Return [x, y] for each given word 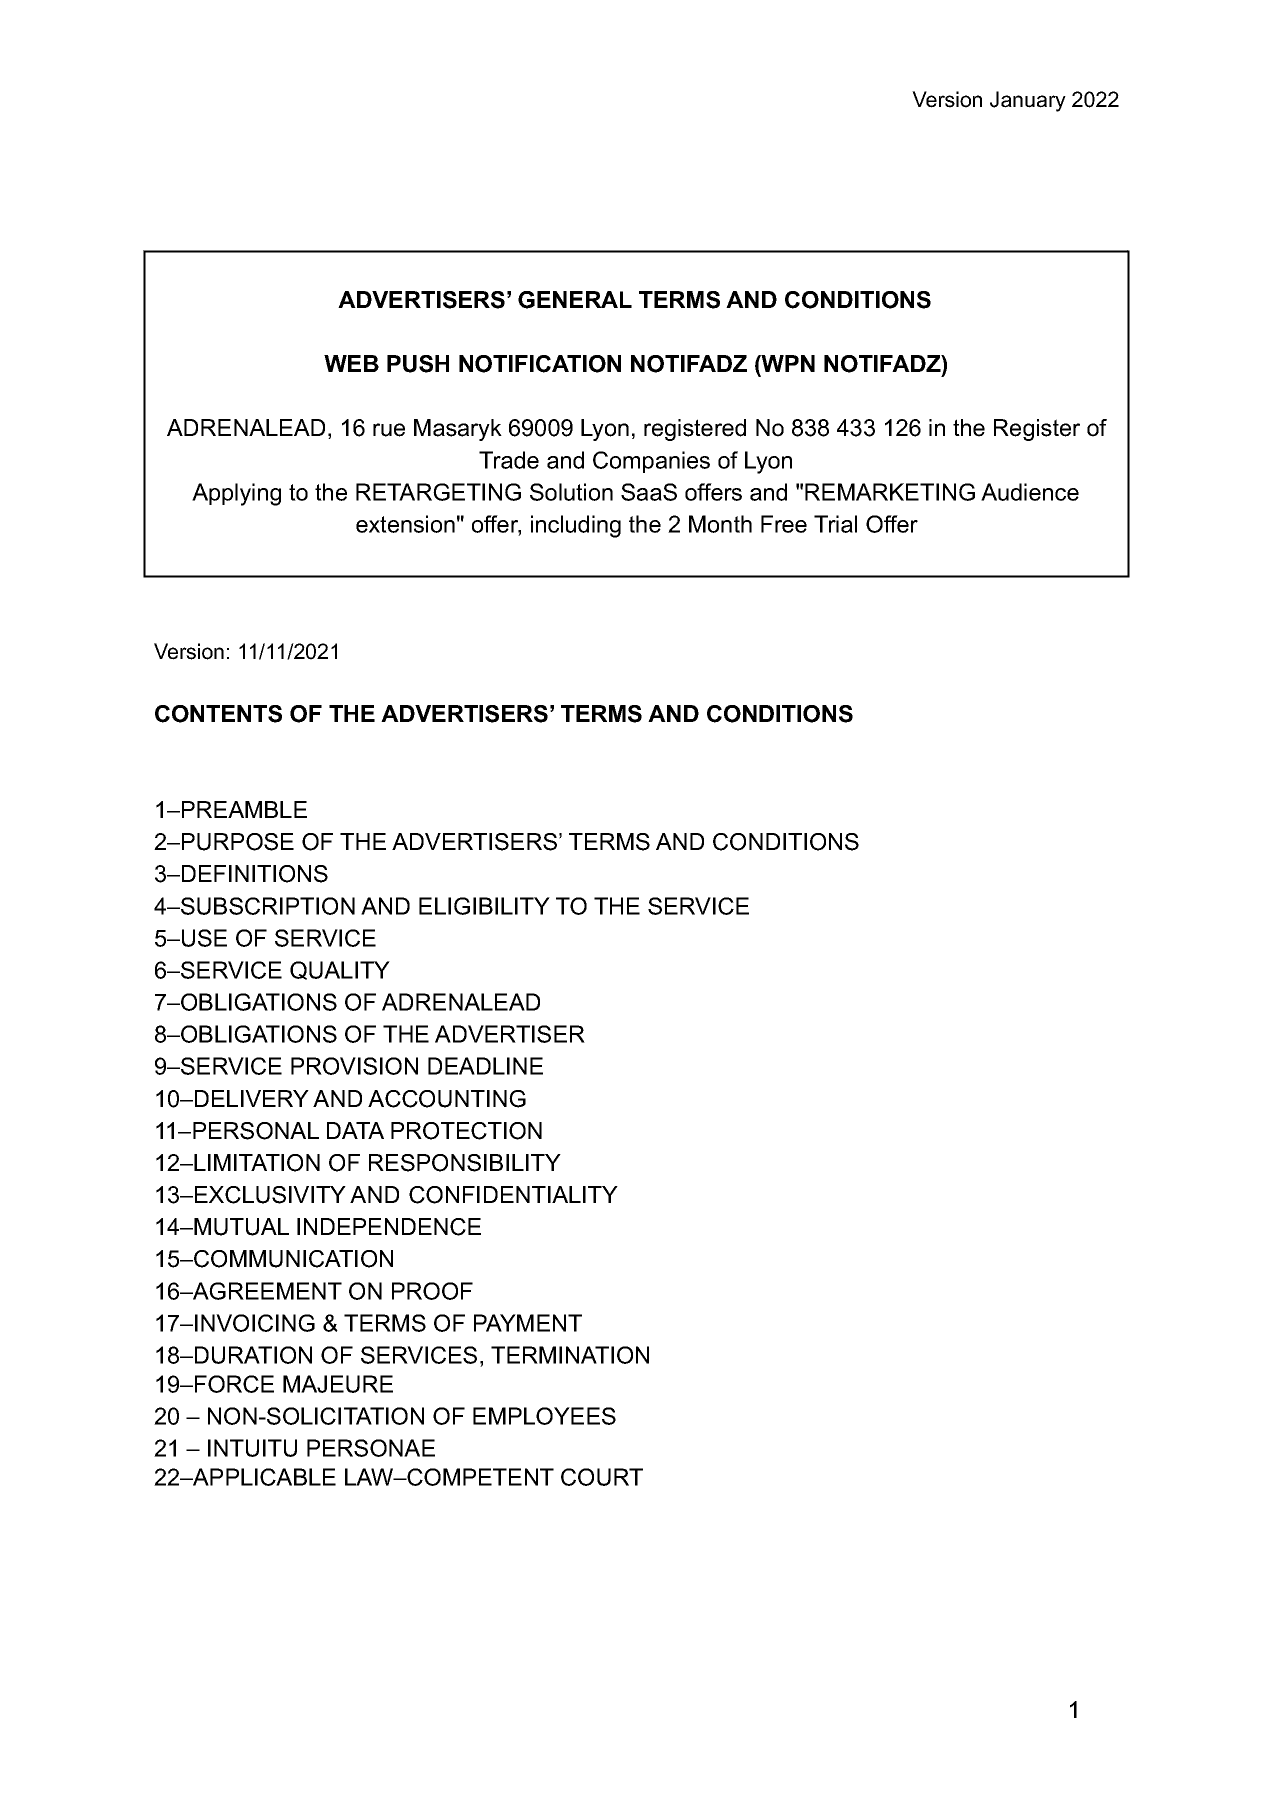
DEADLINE [485, 1066]
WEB [351, 363]
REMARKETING [890, 492]
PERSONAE [371, 1448]
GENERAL [575, 300]
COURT [602, 1477]
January [1028, 101]
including [576, 526]
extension [405, 524]
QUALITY [340, 970]
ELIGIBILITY [484, 906]
